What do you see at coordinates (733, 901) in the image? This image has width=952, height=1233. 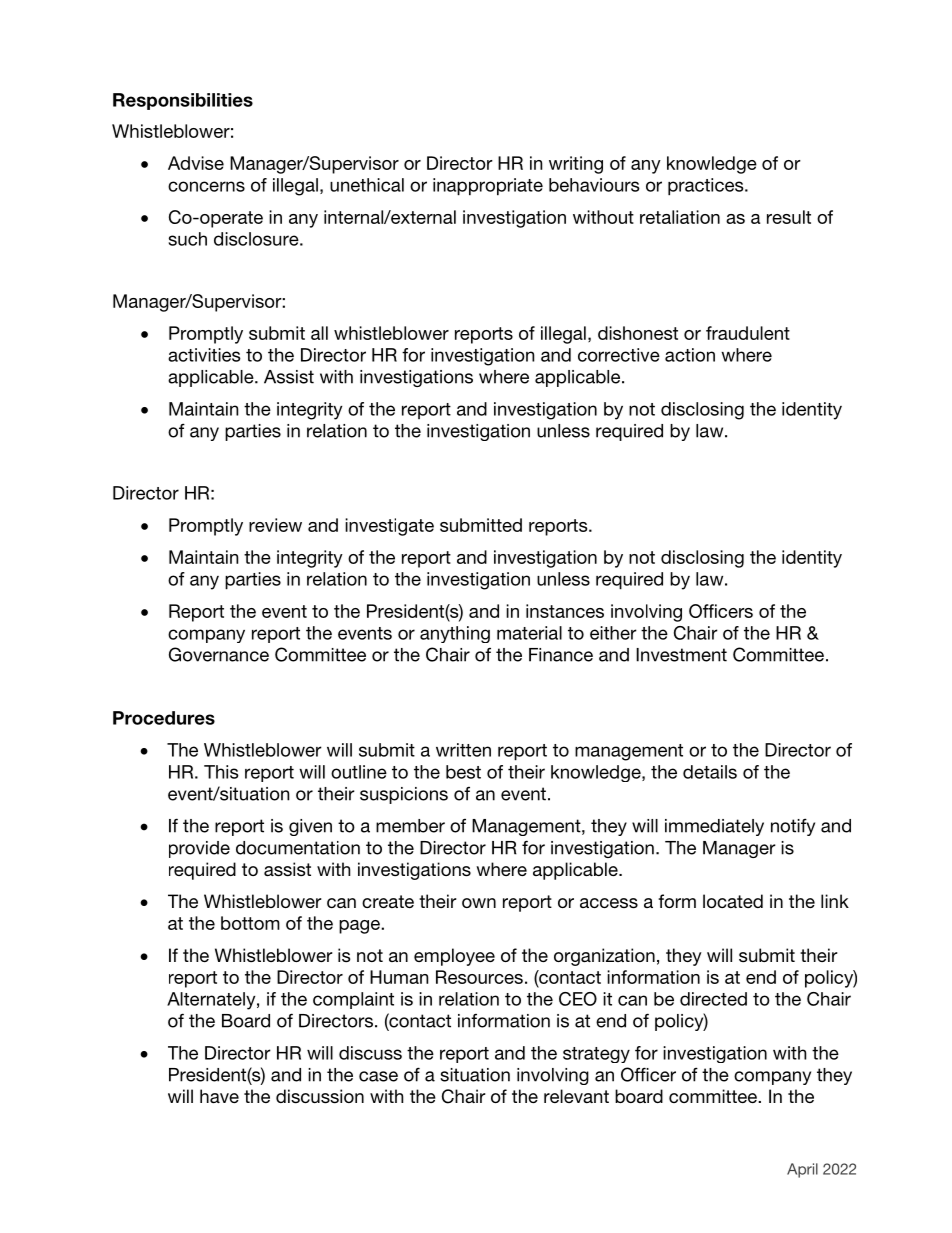 I see `located` at bounding box center [733, 901].
